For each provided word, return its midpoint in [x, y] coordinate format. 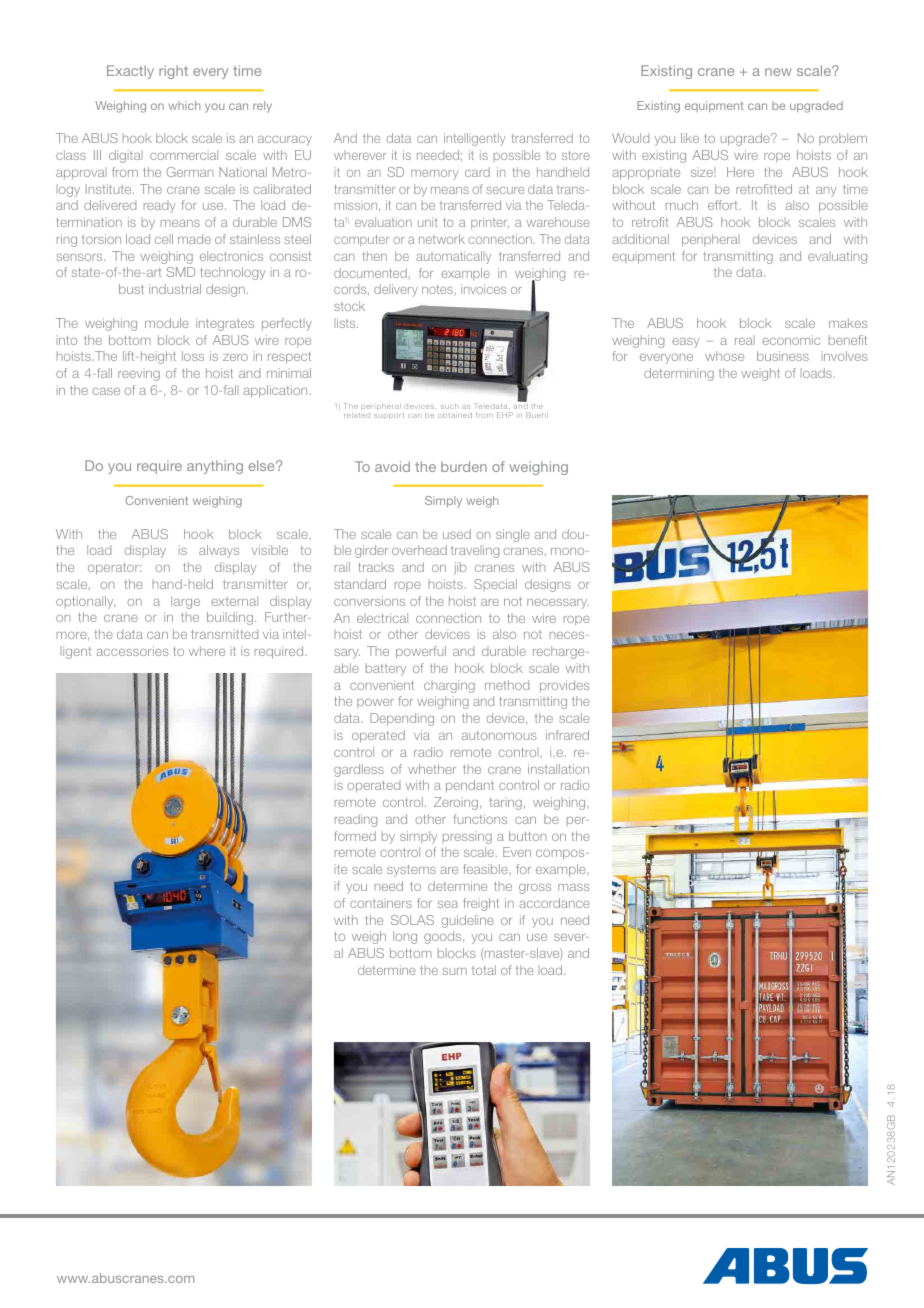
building [231, 618]
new [778, 72]
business [783, 356]
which [184, 105]
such [449, 406]
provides [565, 686]
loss [193, 356]
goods [444, 937]
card [477, 172]
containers [381, 903]
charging [449, 686]
